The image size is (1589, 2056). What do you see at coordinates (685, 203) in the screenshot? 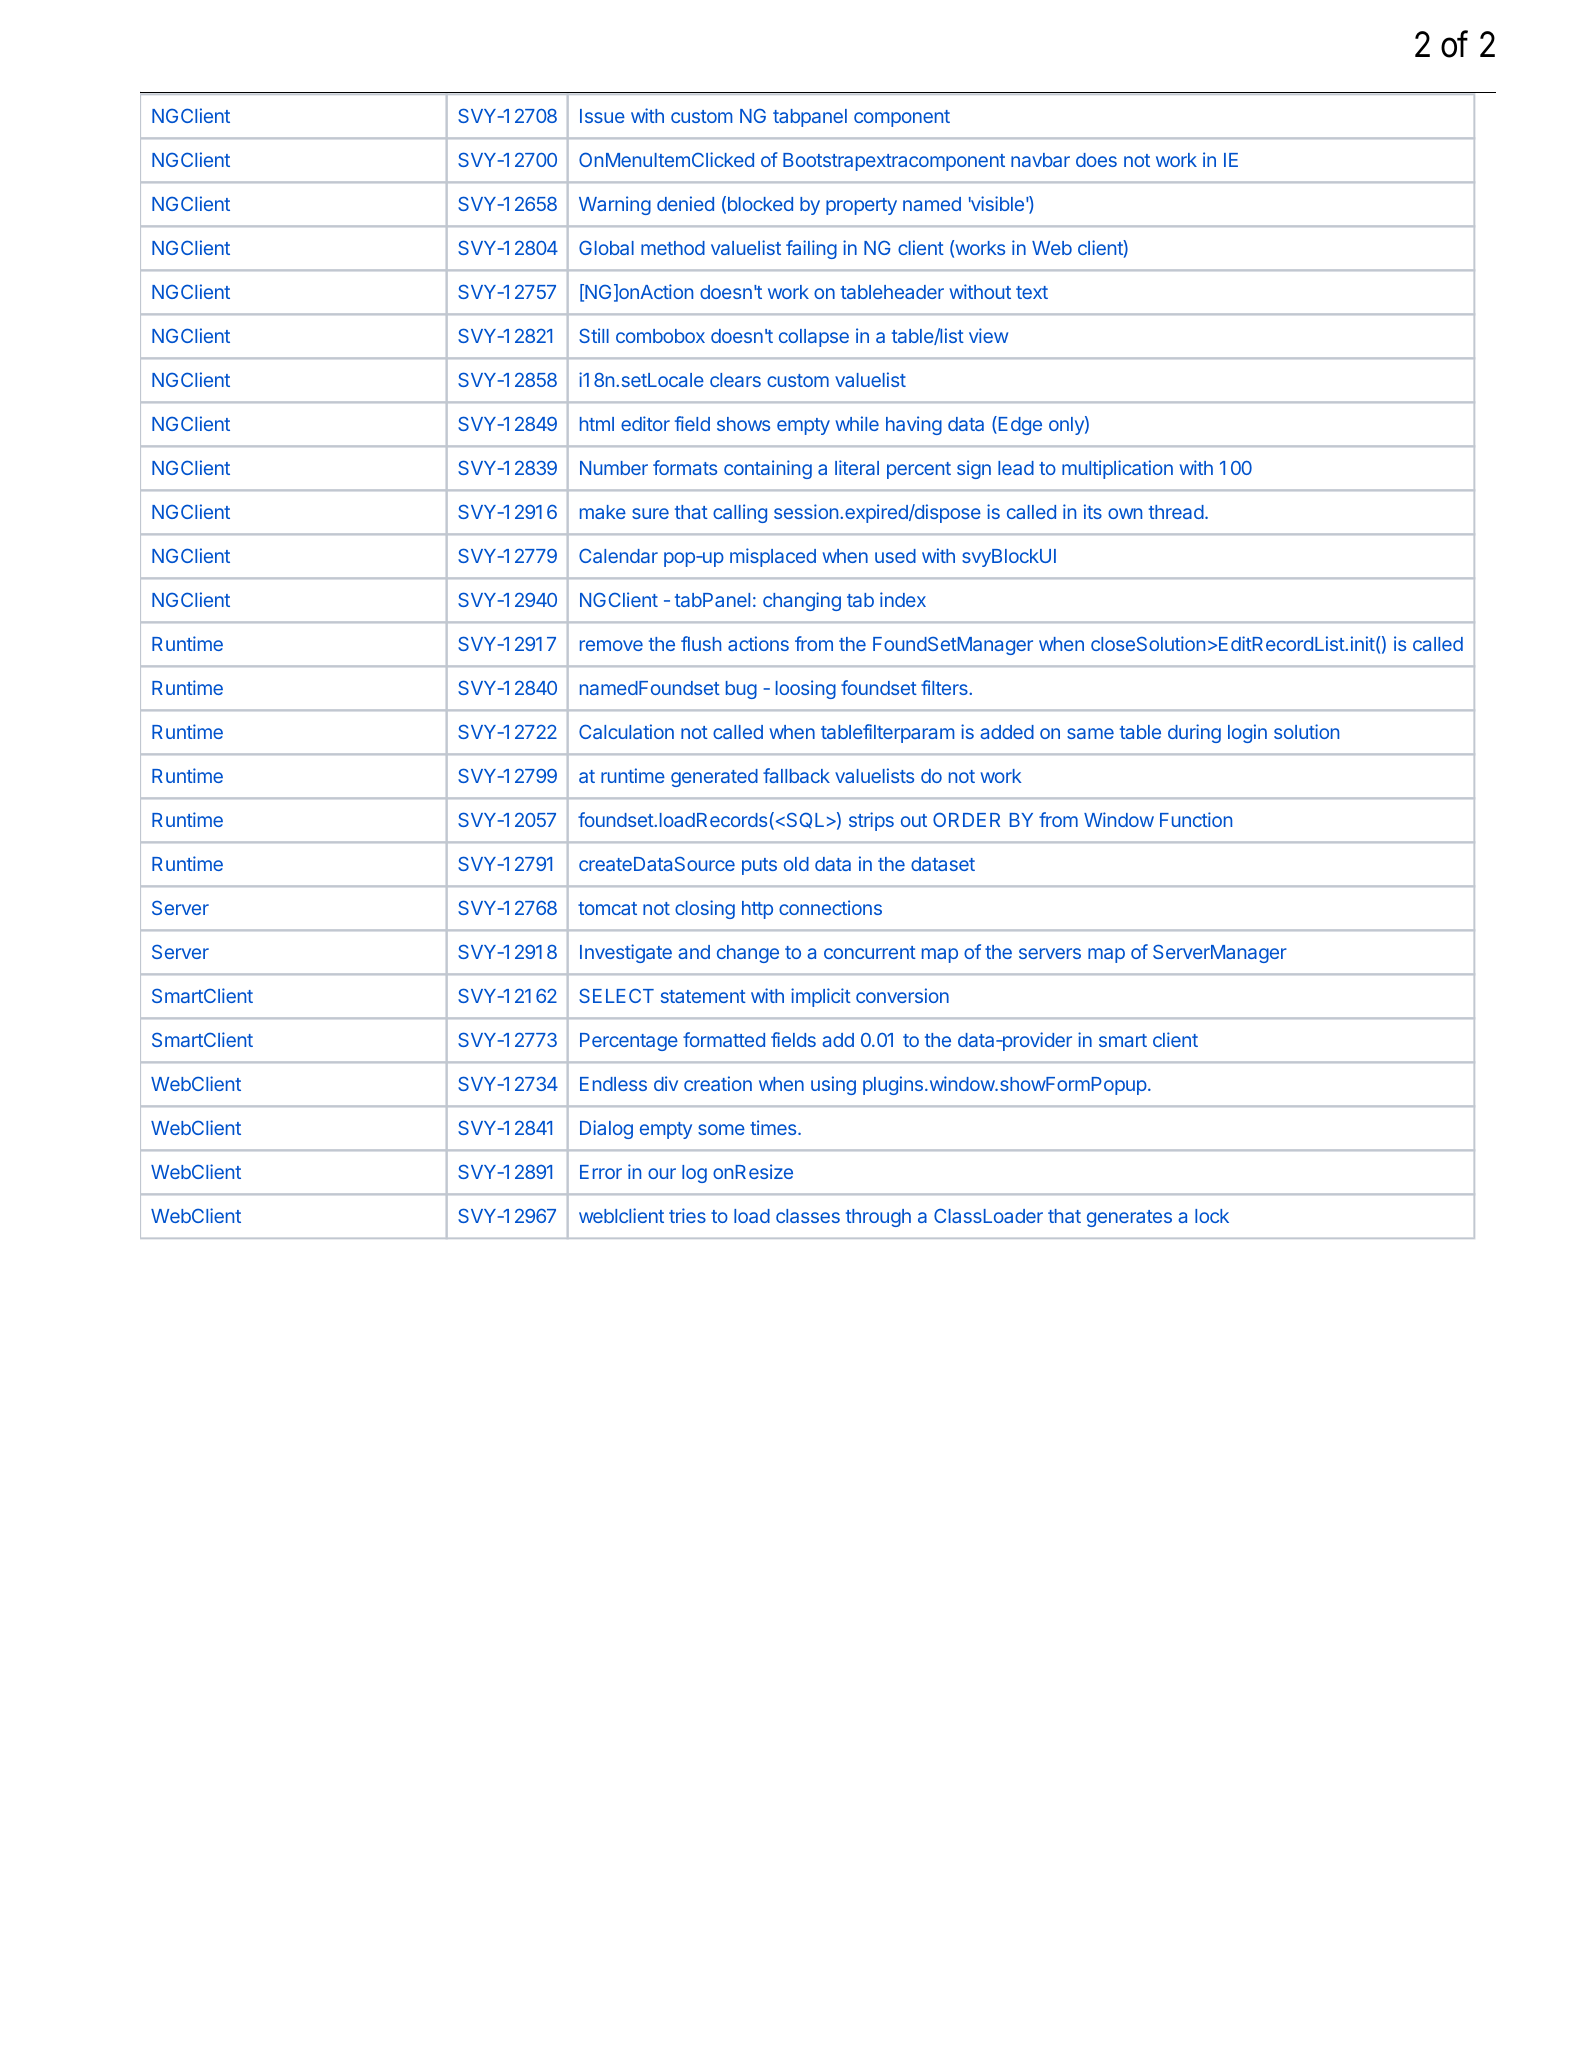
I see `denied` at bounding box center [685, 203].
